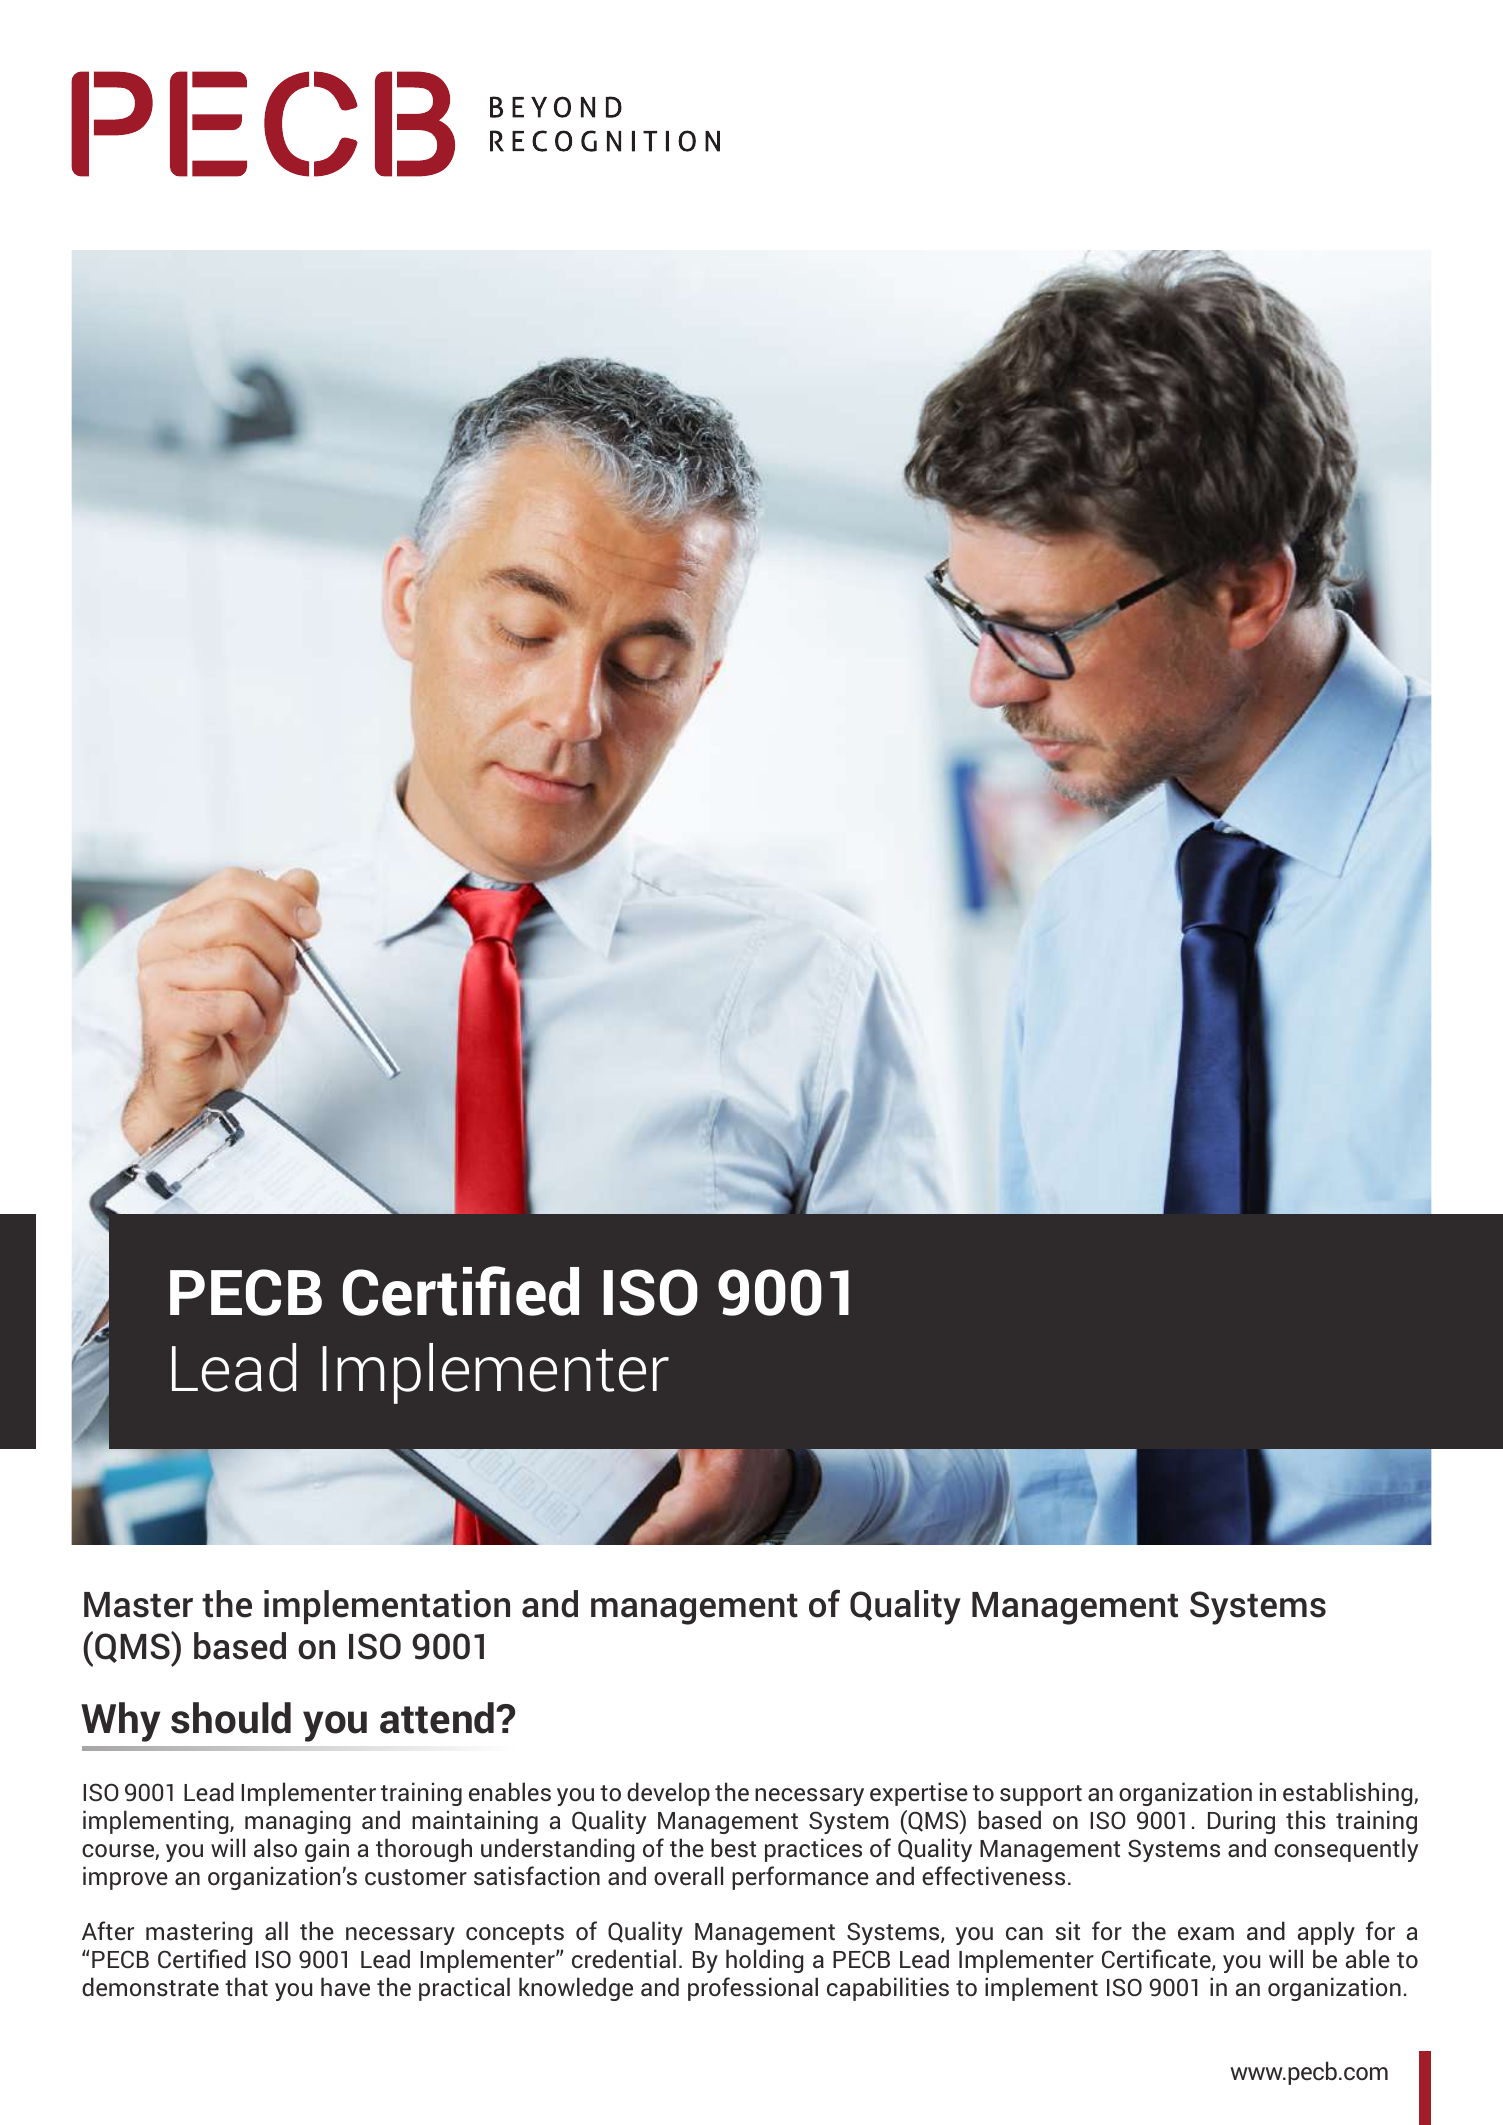 The height and width of the screenshot is (2125, 1503). What do you see at coordinates (993, 1876) in the screenshot?
I see `effectiveness` at bounding box center [993, 1876].
